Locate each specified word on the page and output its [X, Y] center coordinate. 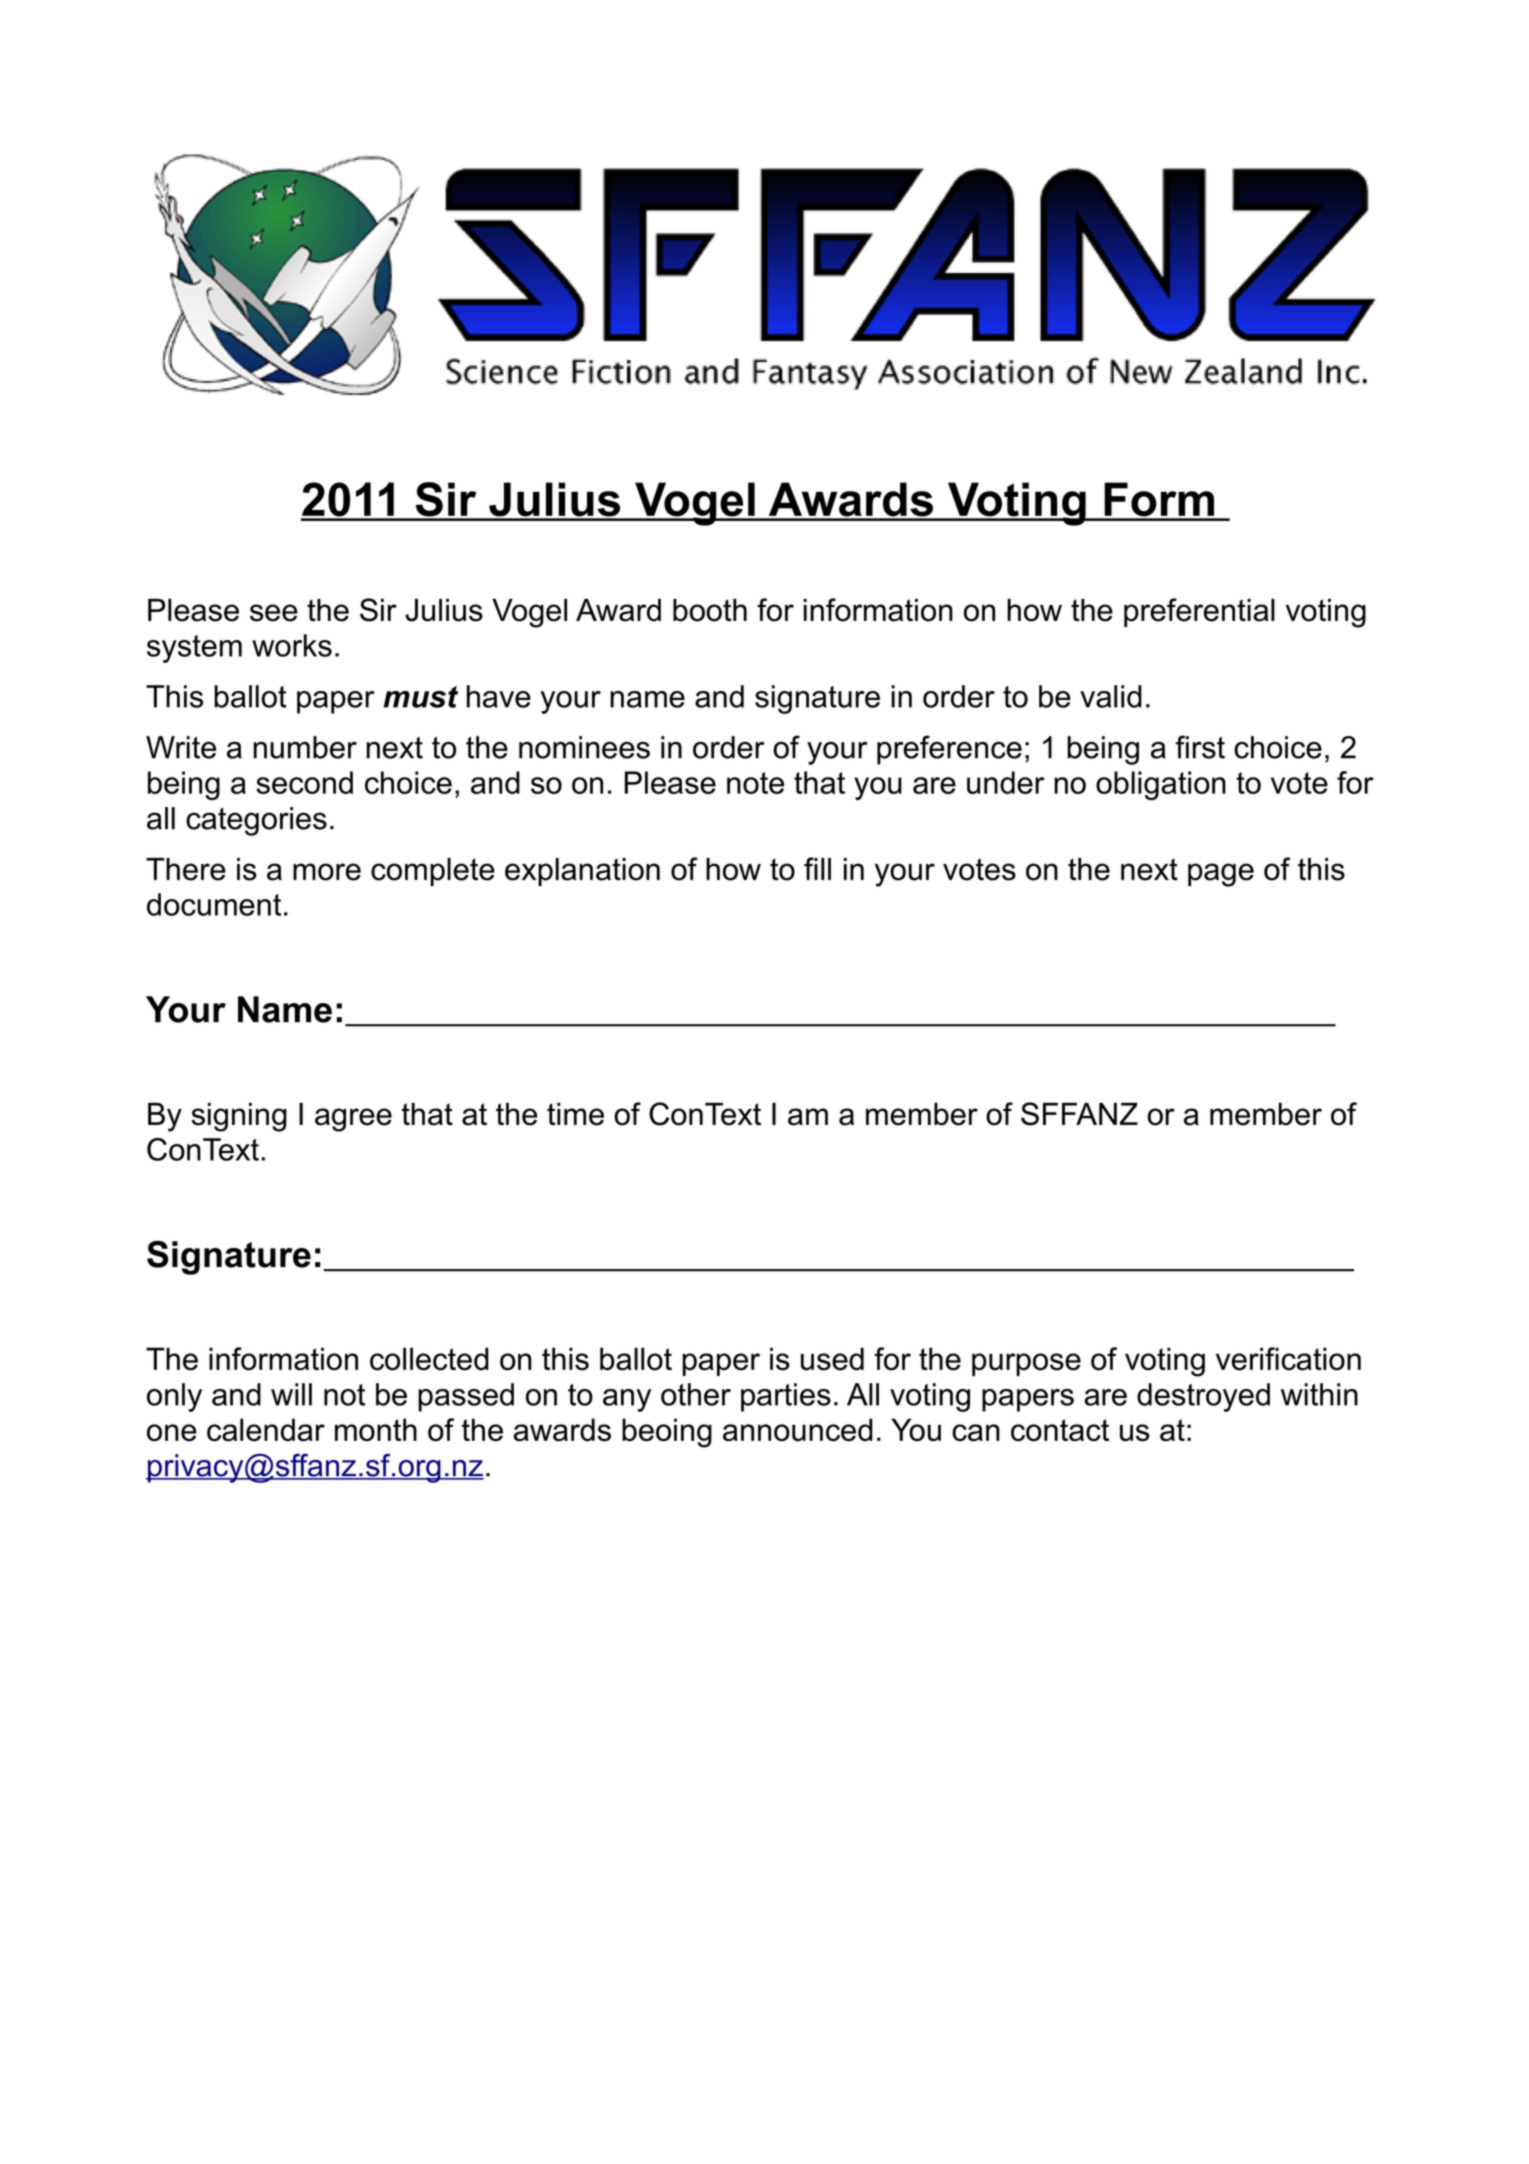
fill [817, 868]
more [327, 872]
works [292, 645]
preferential [1199, 612]
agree [353, 1120]
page [1221, 875]
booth [710, 610]
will [291, 1394]
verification [1288, 1359]
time [575, 1114]
